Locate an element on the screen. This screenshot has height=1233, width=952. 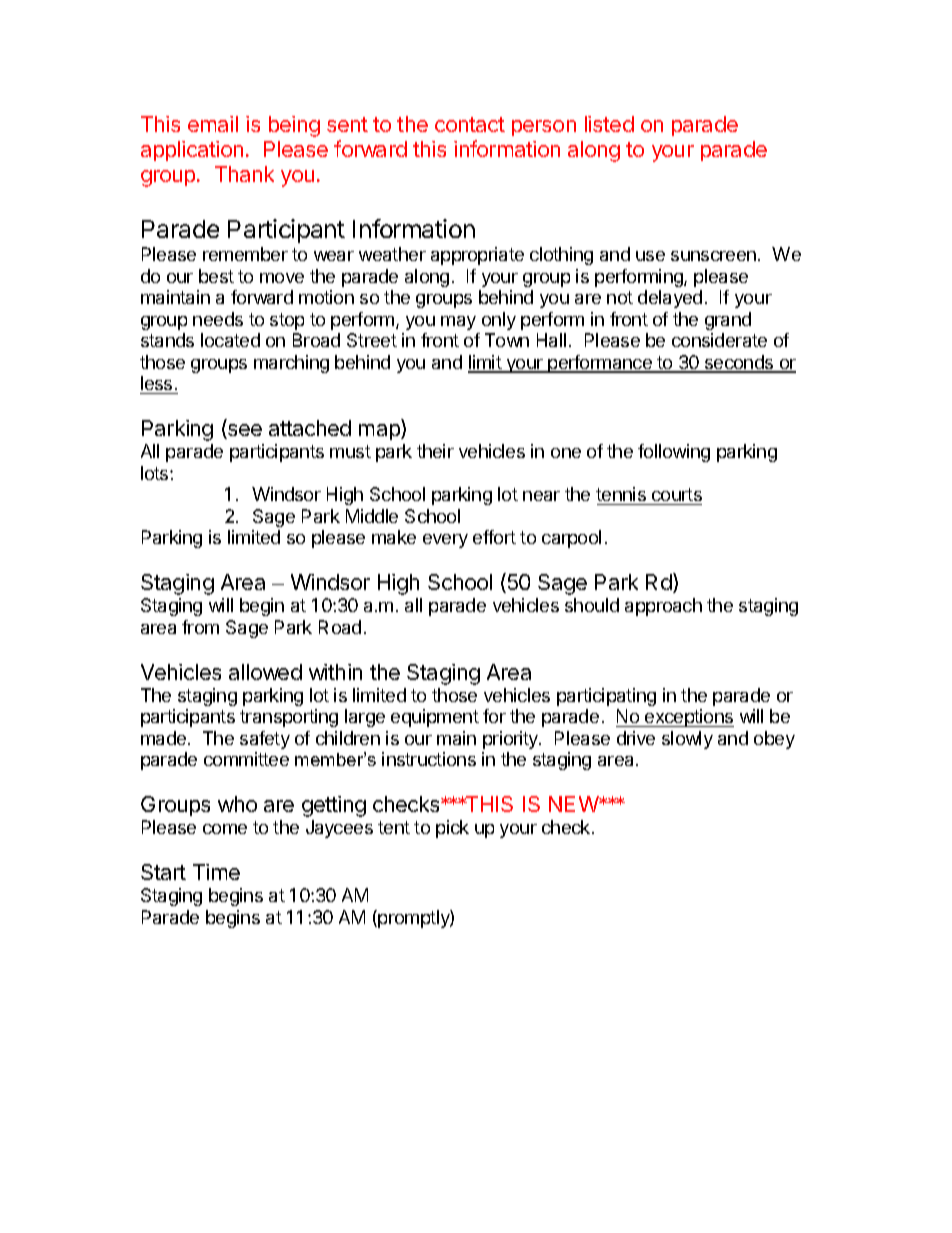
exceptions is located at coordinates (688, 718).
